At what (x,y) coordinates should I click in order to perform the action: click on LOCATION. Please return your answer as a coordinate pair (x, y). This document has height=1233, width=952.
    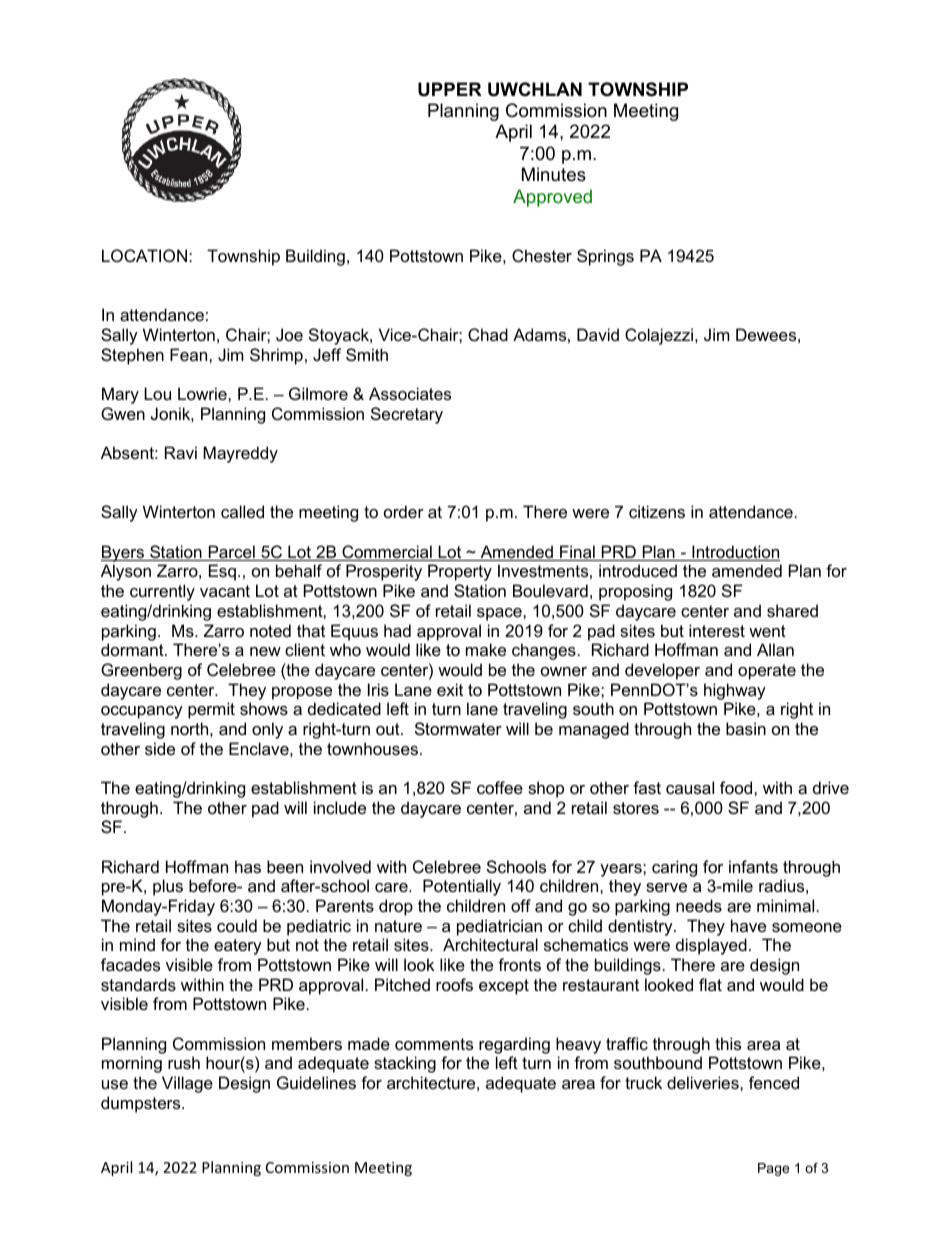
    Looking at the image, I should click on (144, 255).
